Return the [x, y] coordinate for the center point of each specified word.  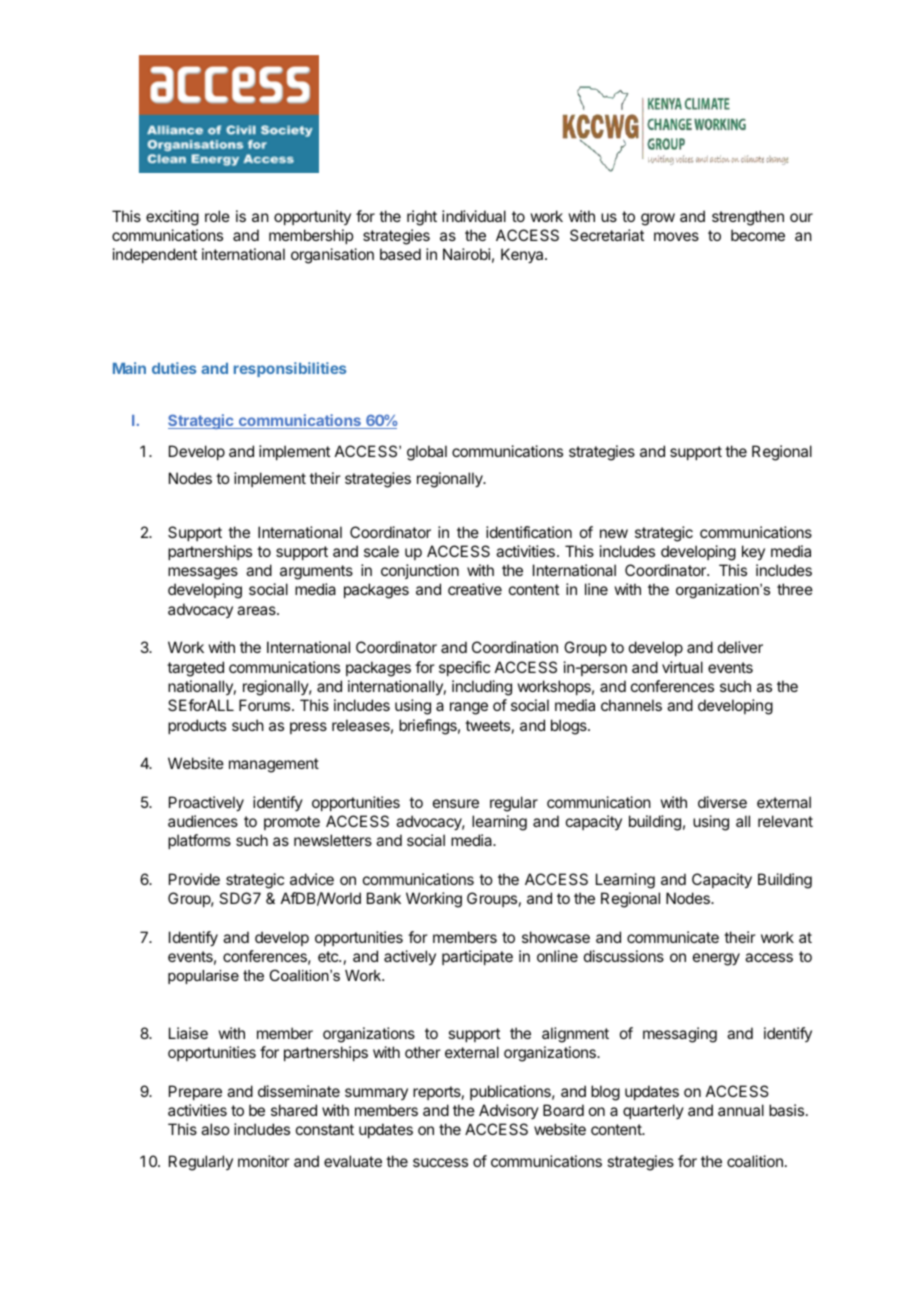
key [753, 552]
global [427, 453]
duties [174, 368]
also [215, 1129]
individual [474, 216]
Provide [194, 879]
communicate [673, 937]
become [758, 235]
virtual [682, 667]
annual [741, 1110]
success [440, 1162]
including [482, 688]
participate [477, 957]
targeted [195, 669]
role [217, 216]
